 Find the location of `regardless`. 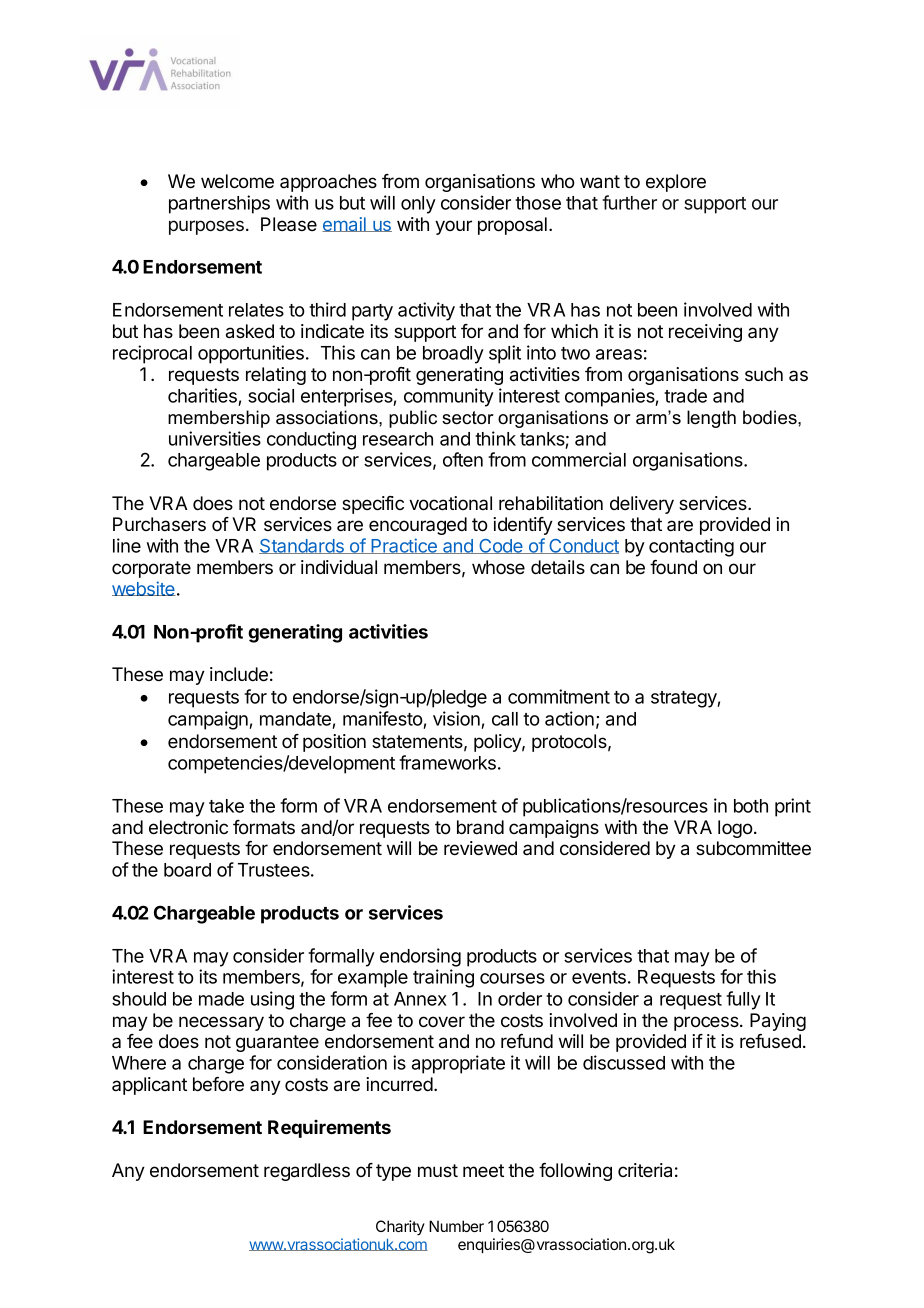

regardless is located at coordinates (307, 1172).
